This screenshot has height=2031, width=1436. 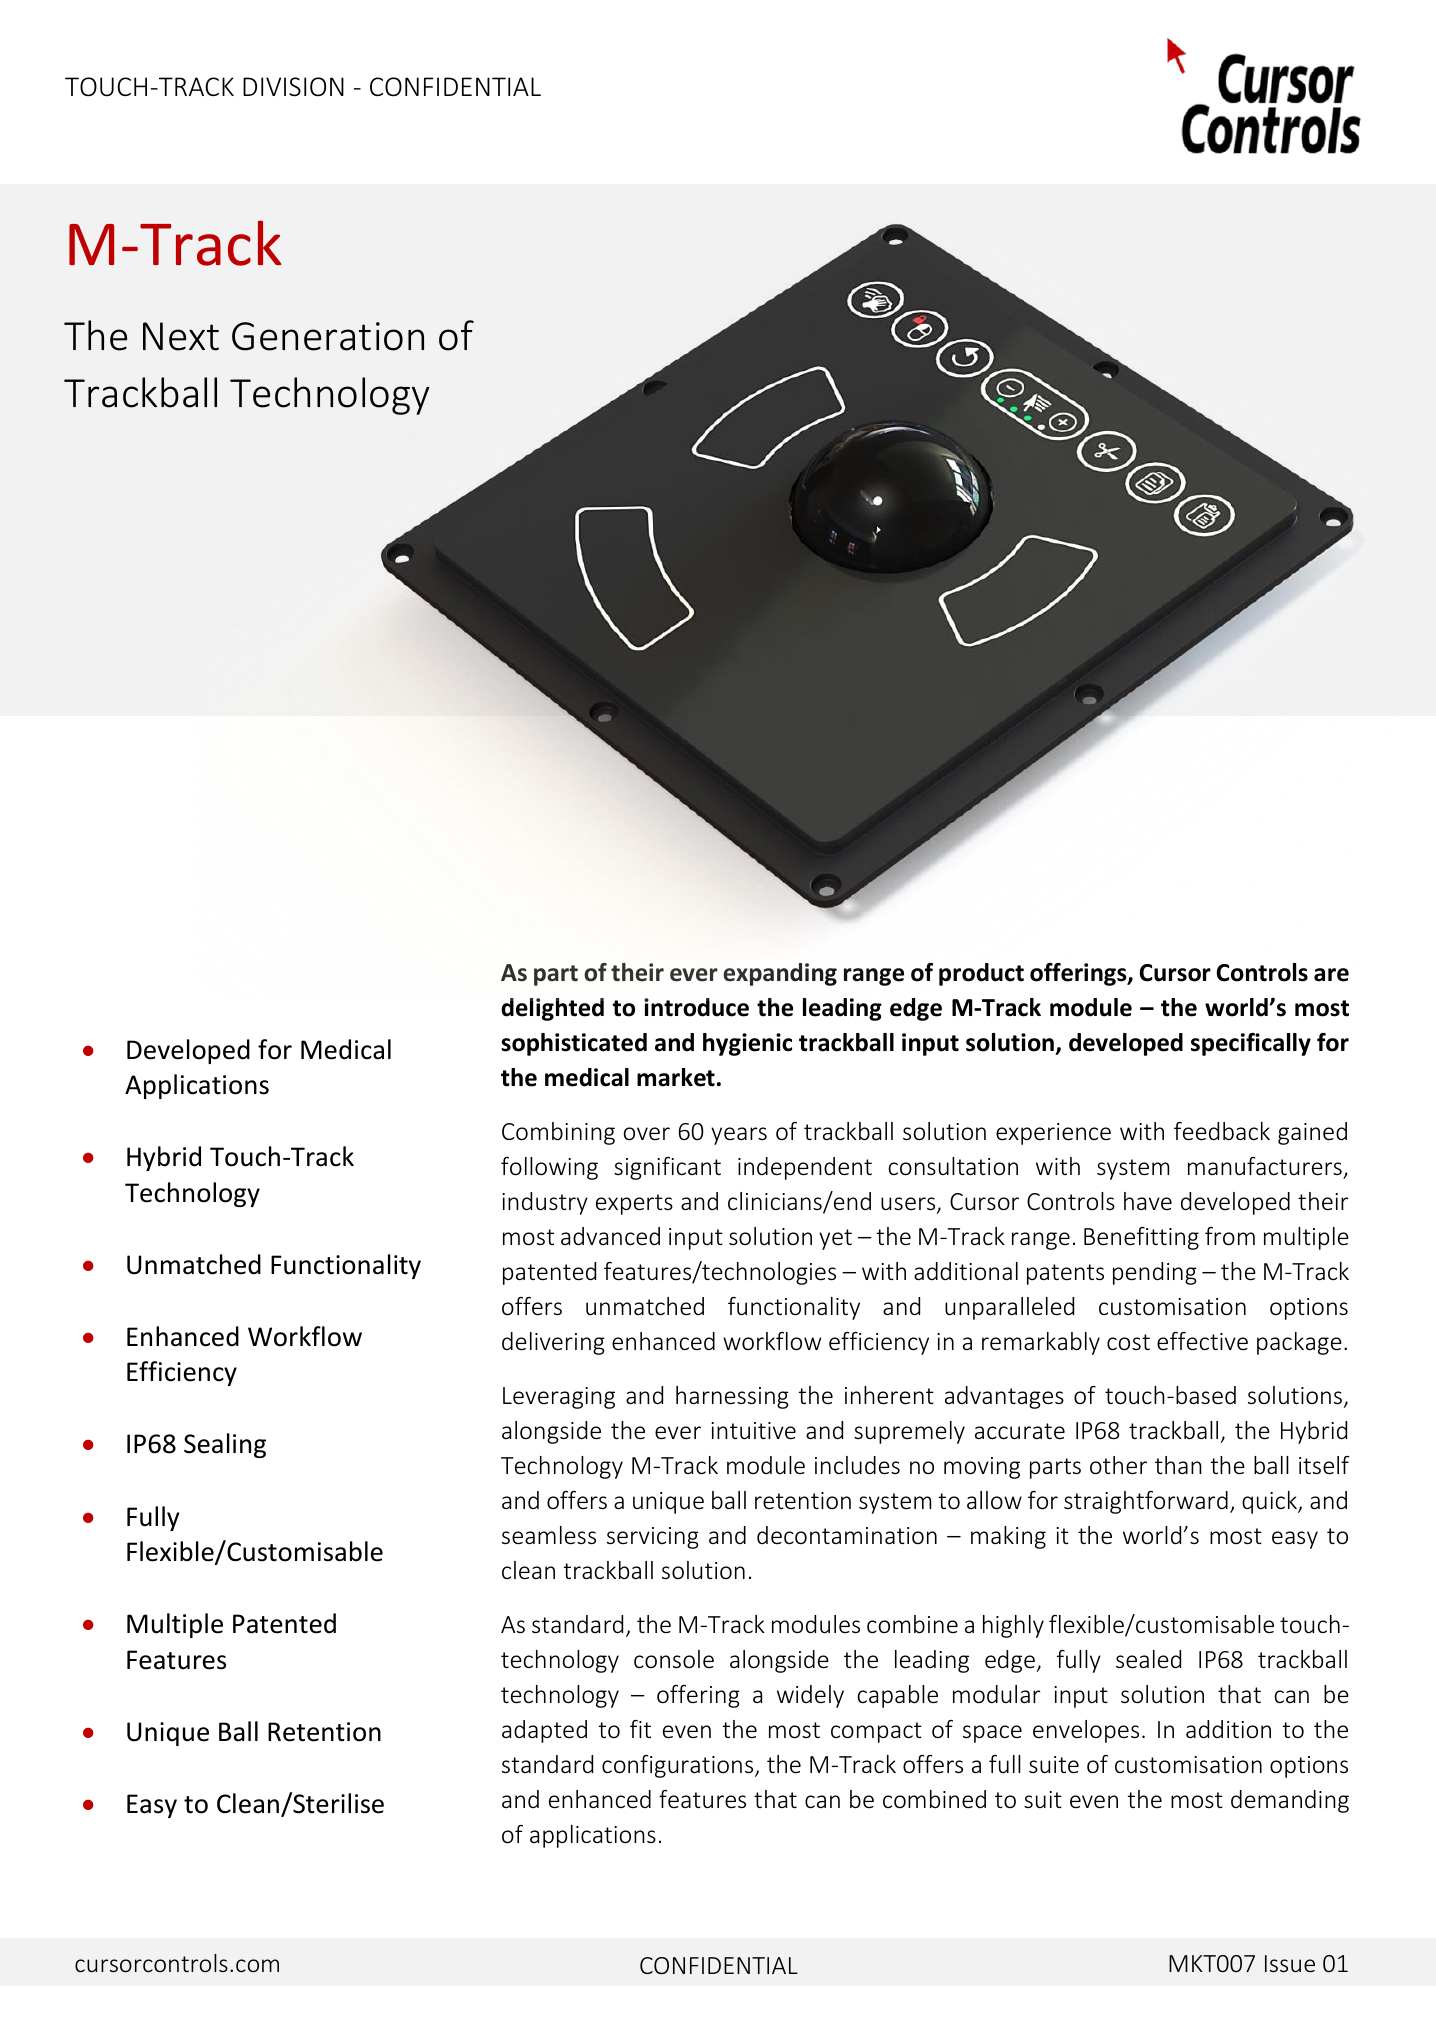 What do you see at coordinates (679, 1766) in the screenshot?
I see `configurations` at bounding box center [679, 1766].
